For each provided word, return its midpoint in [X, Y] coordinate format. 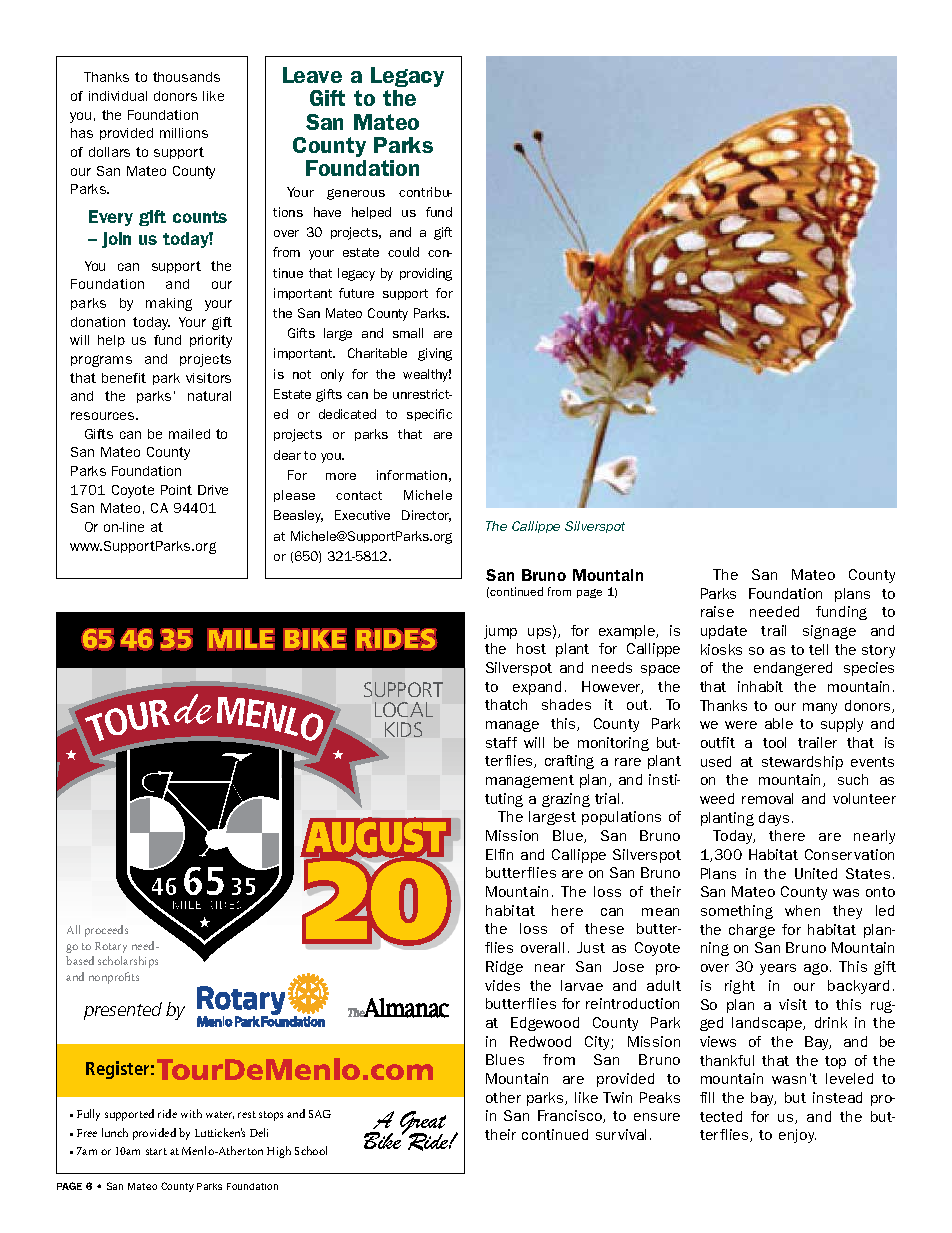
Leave [312, 75]
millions [184, 133]
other [503, 1097]
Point [176, 490]
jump [500, 632]
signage [829, 632]
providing [426, 274]
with [191, 1113]
